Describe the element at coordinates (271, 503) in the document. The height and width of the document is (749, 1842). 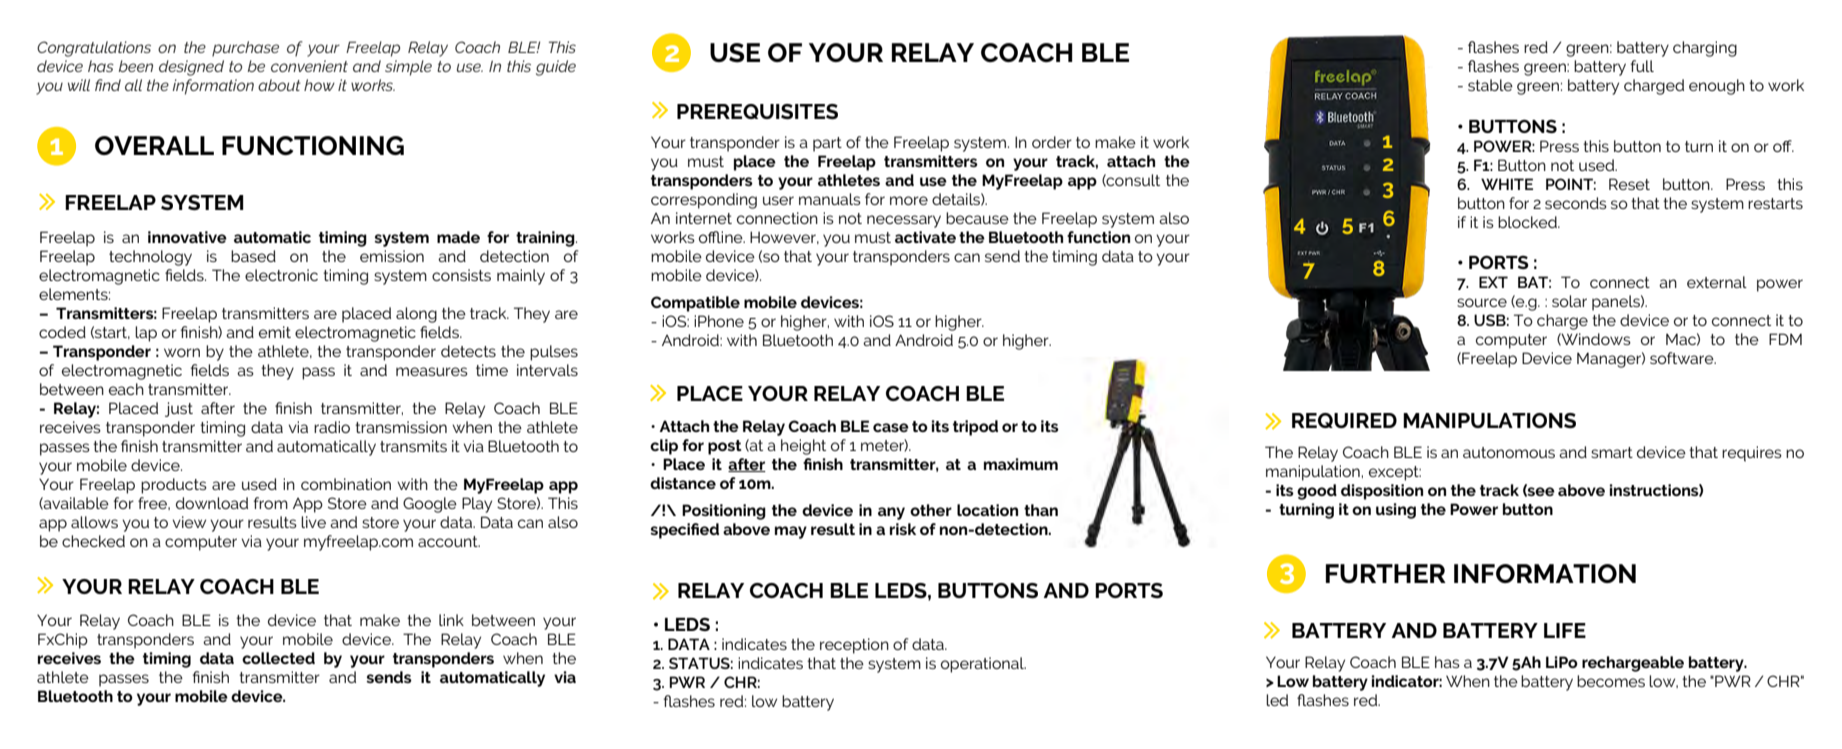
I see `from` at that location.
